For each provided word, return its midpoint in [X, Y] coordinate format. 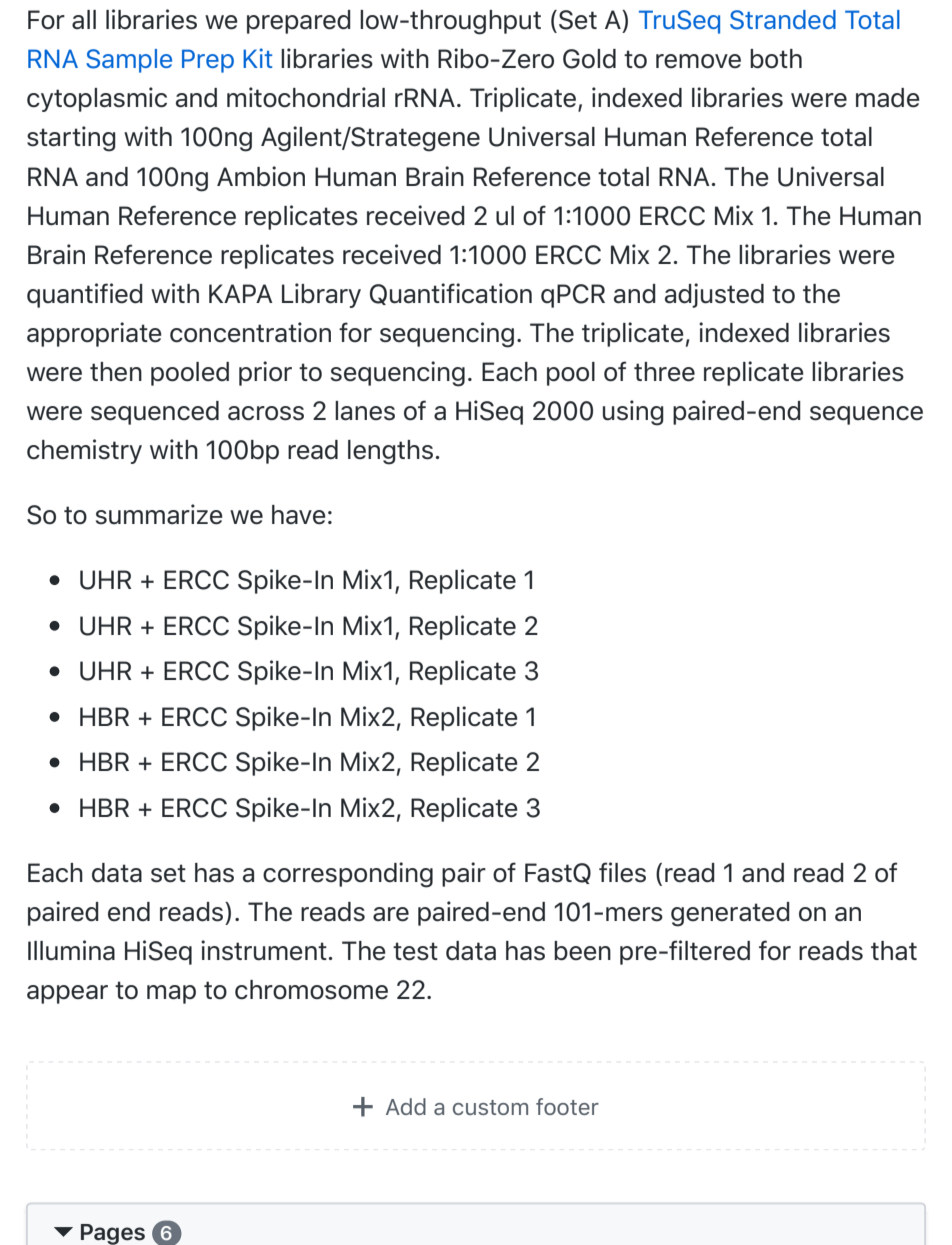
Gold [589, 59]
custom [490, 1107]
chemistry [84, 451]
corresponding [348, 875]
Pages [113, 1234]
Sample [129, 61]
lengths [390, 452]
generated [730, 914]
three [664, 372]
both [776, 59]
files [622, 872]
